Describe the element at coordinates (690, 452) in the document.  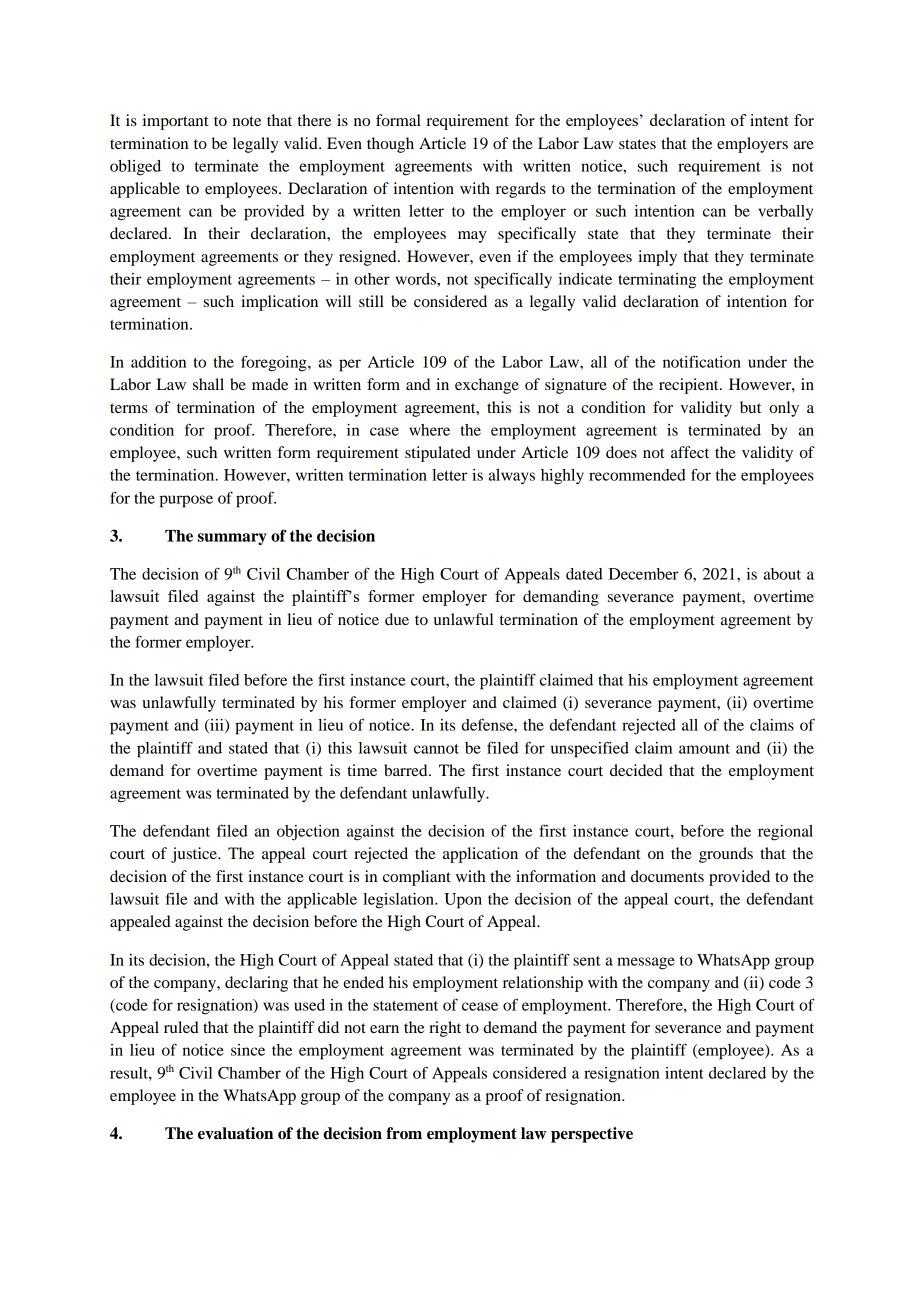
I see `affect` at that location.
